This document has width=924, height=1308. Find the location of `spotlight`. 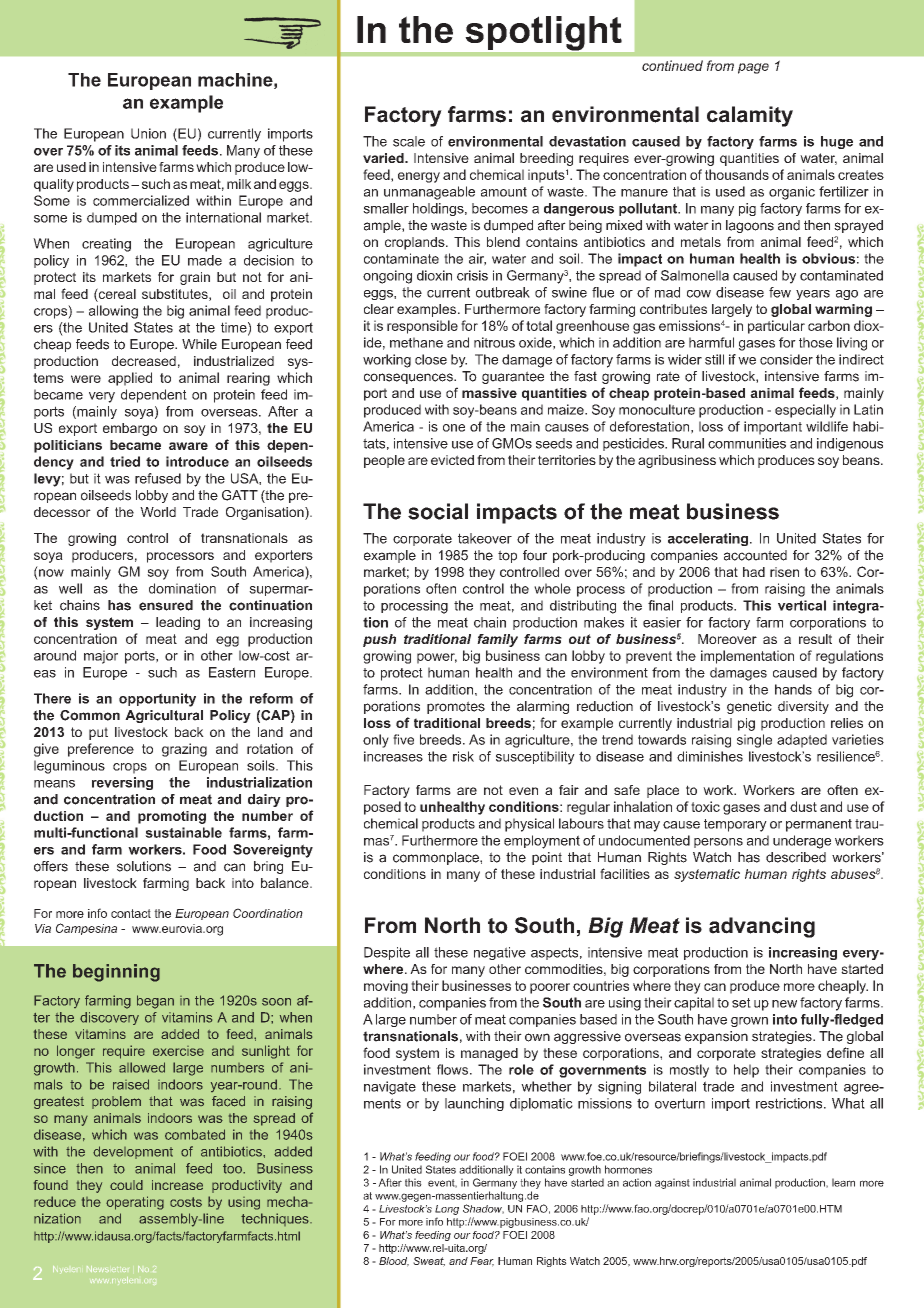

spotlight is located at coordinates (544, 33).
